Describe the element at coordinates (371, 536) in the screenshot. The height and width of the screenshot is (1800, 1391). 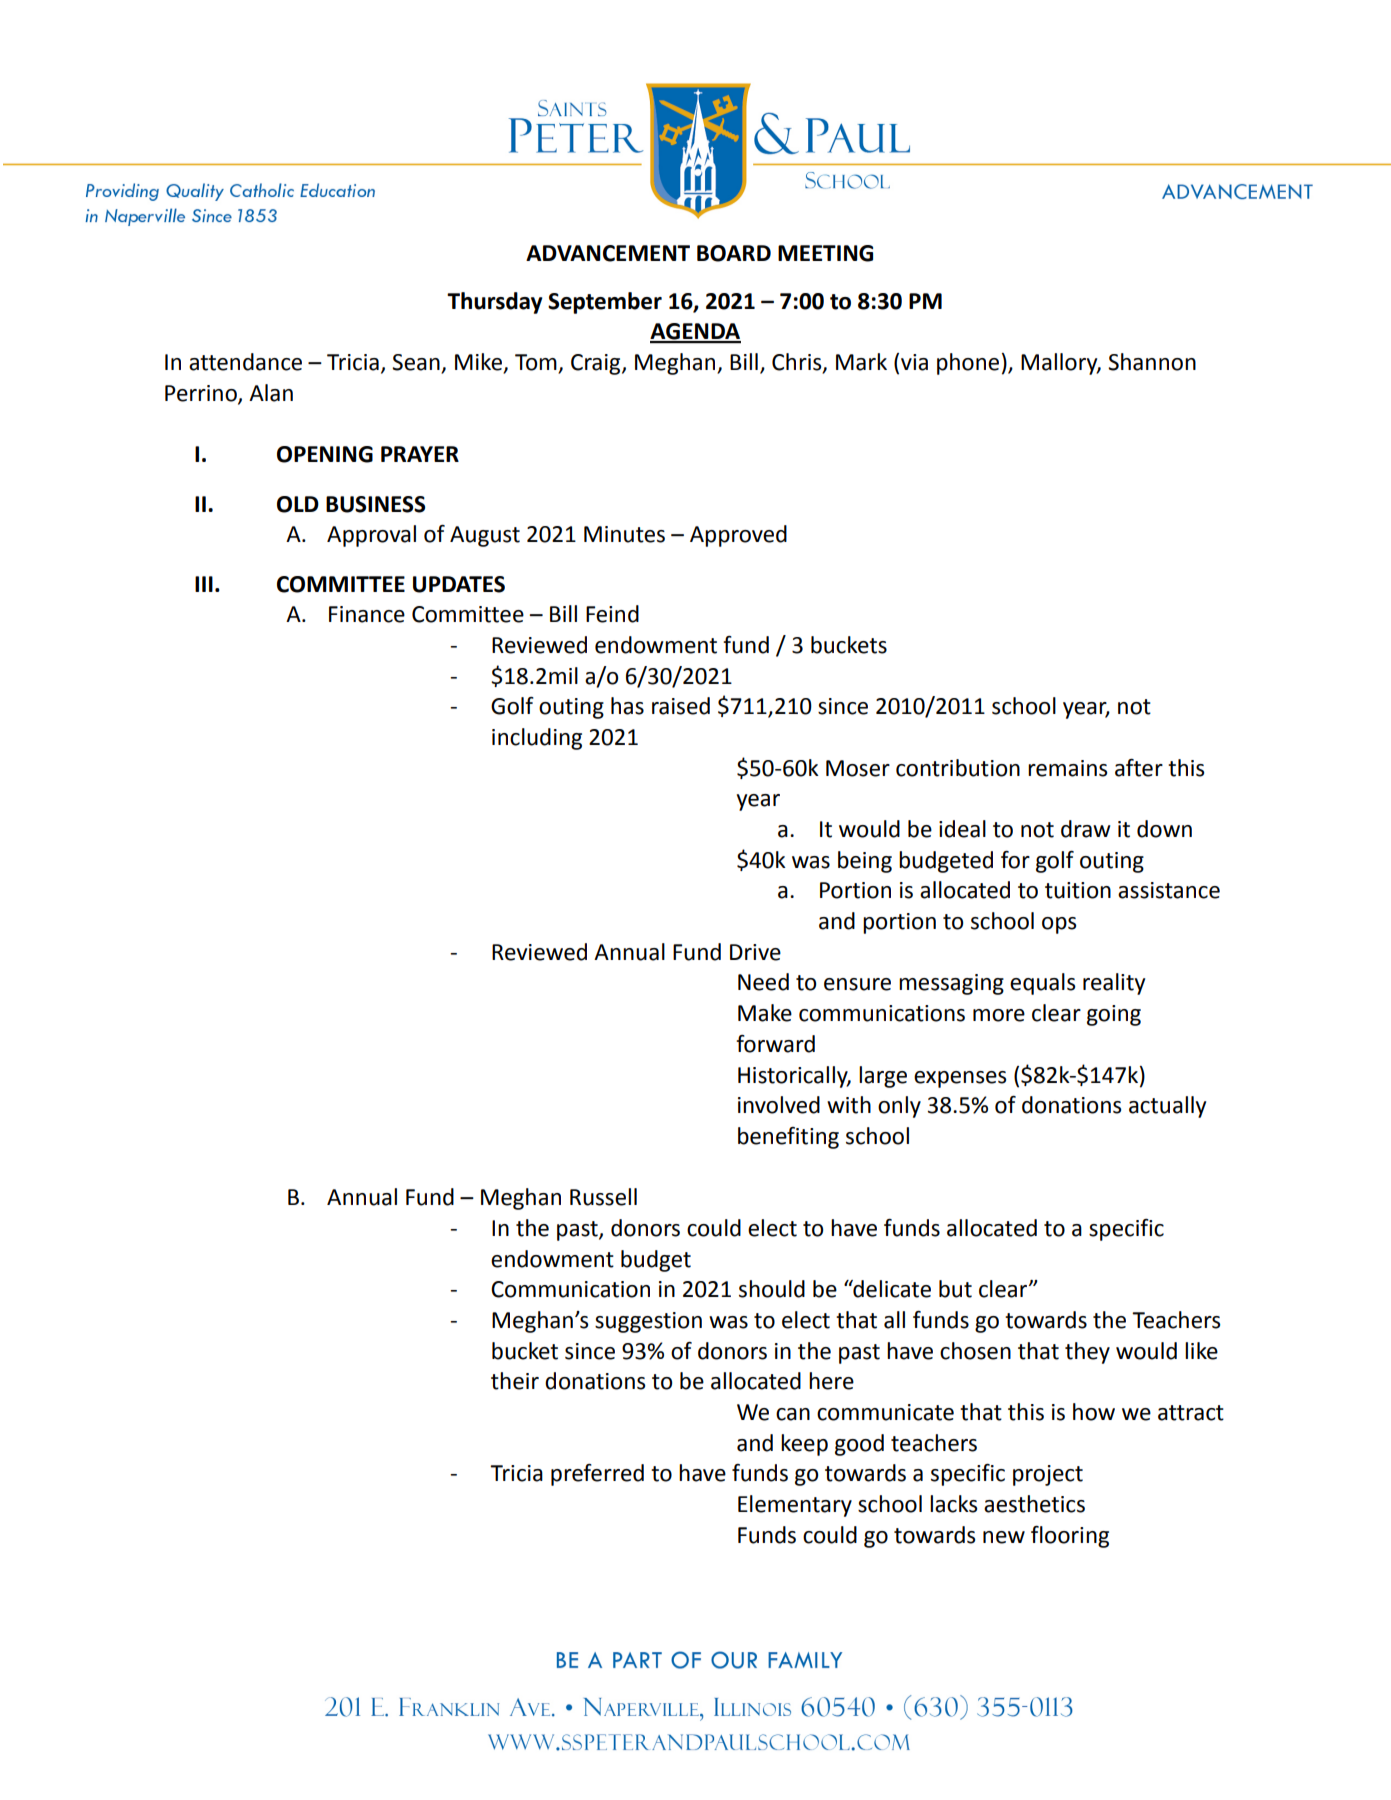
I see `Approval` at that location.
